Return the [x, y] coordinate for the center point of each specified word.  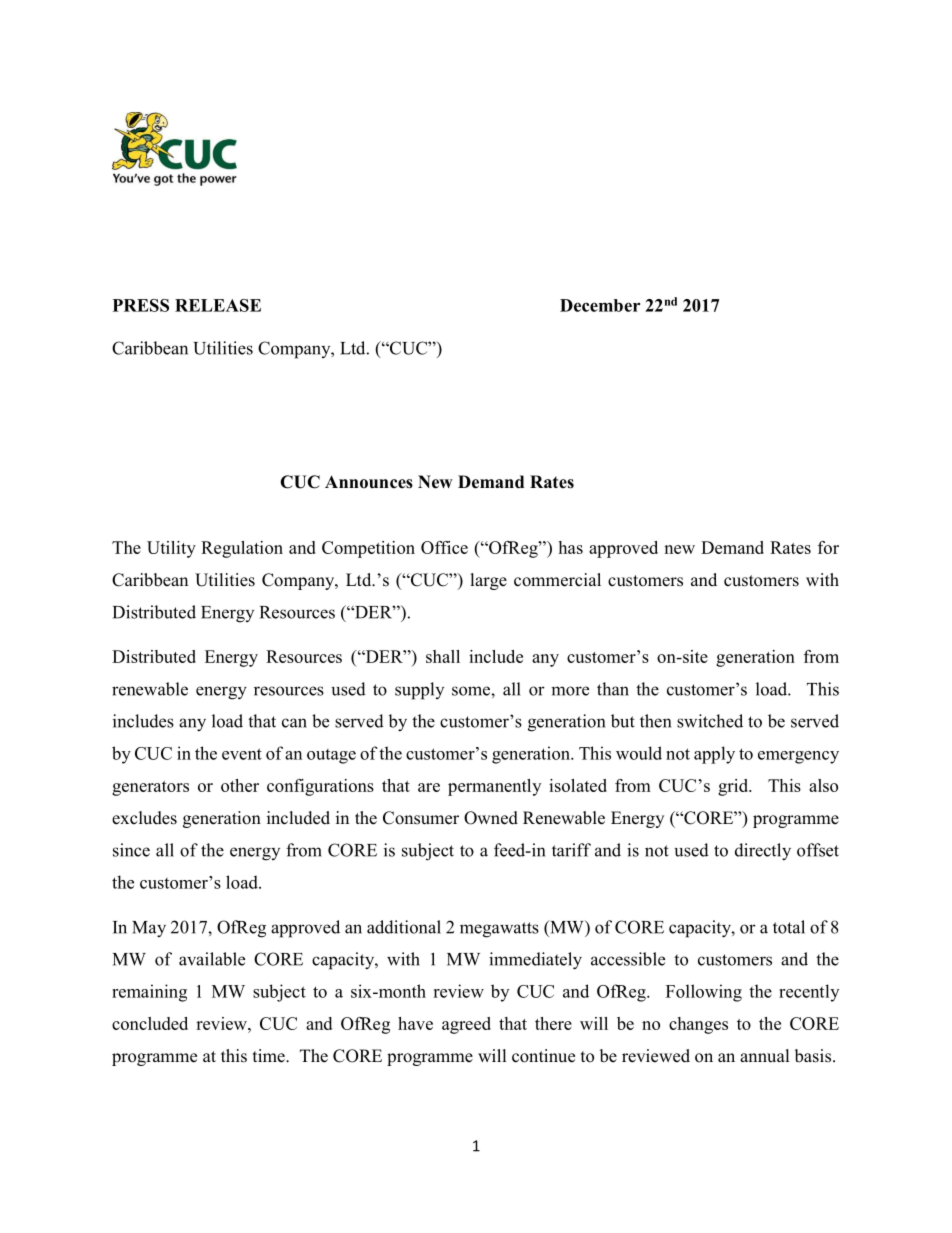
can [294, 723]
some [472, 691]
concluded [150, 1023]
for [828, 547]
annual [764, 1056]
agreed [466, 1025]
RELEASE [218, 305]
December [600, 305]
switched [710, 721]
